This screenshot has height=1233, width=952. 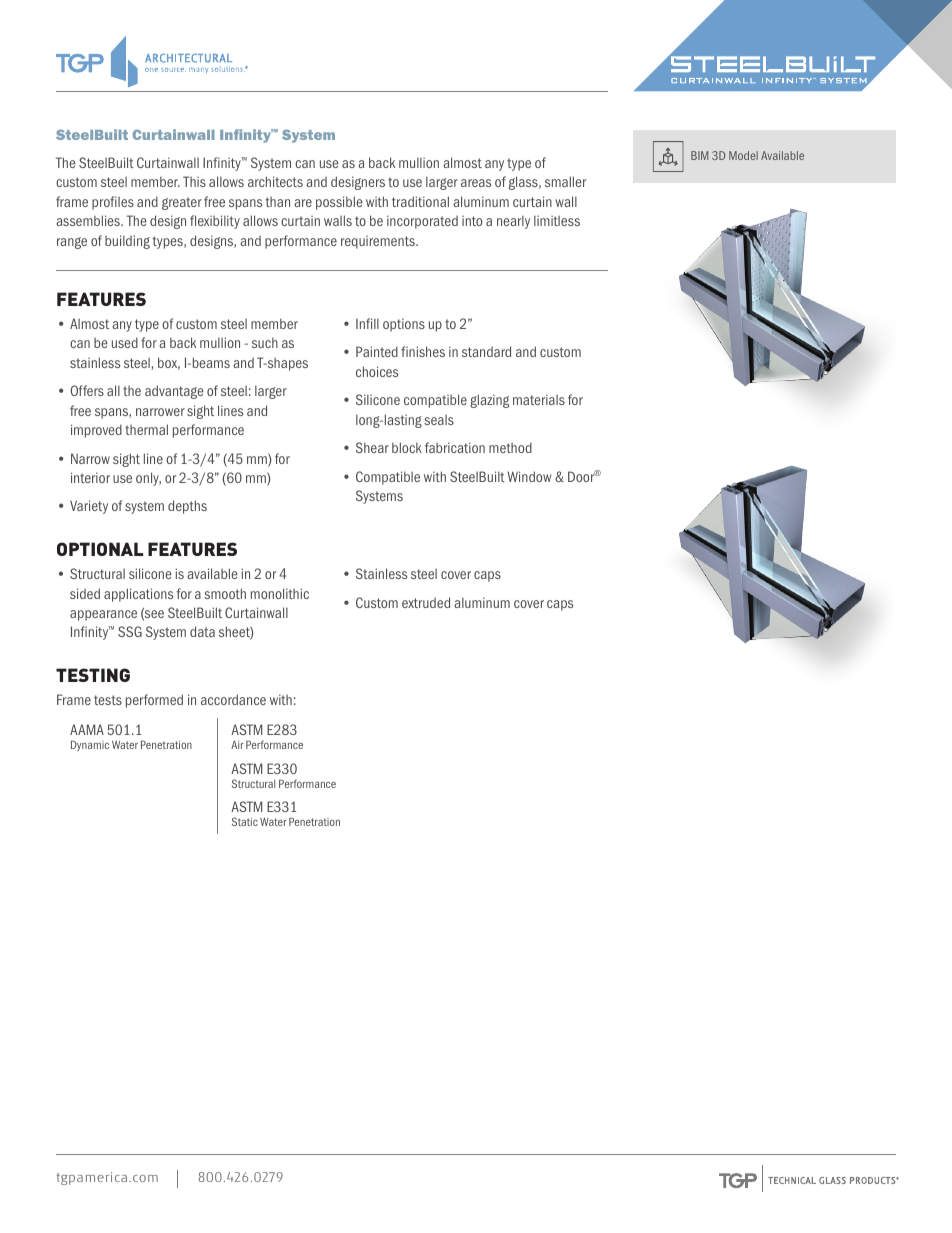 I want to click on Air, so click(x=237, y=744).
